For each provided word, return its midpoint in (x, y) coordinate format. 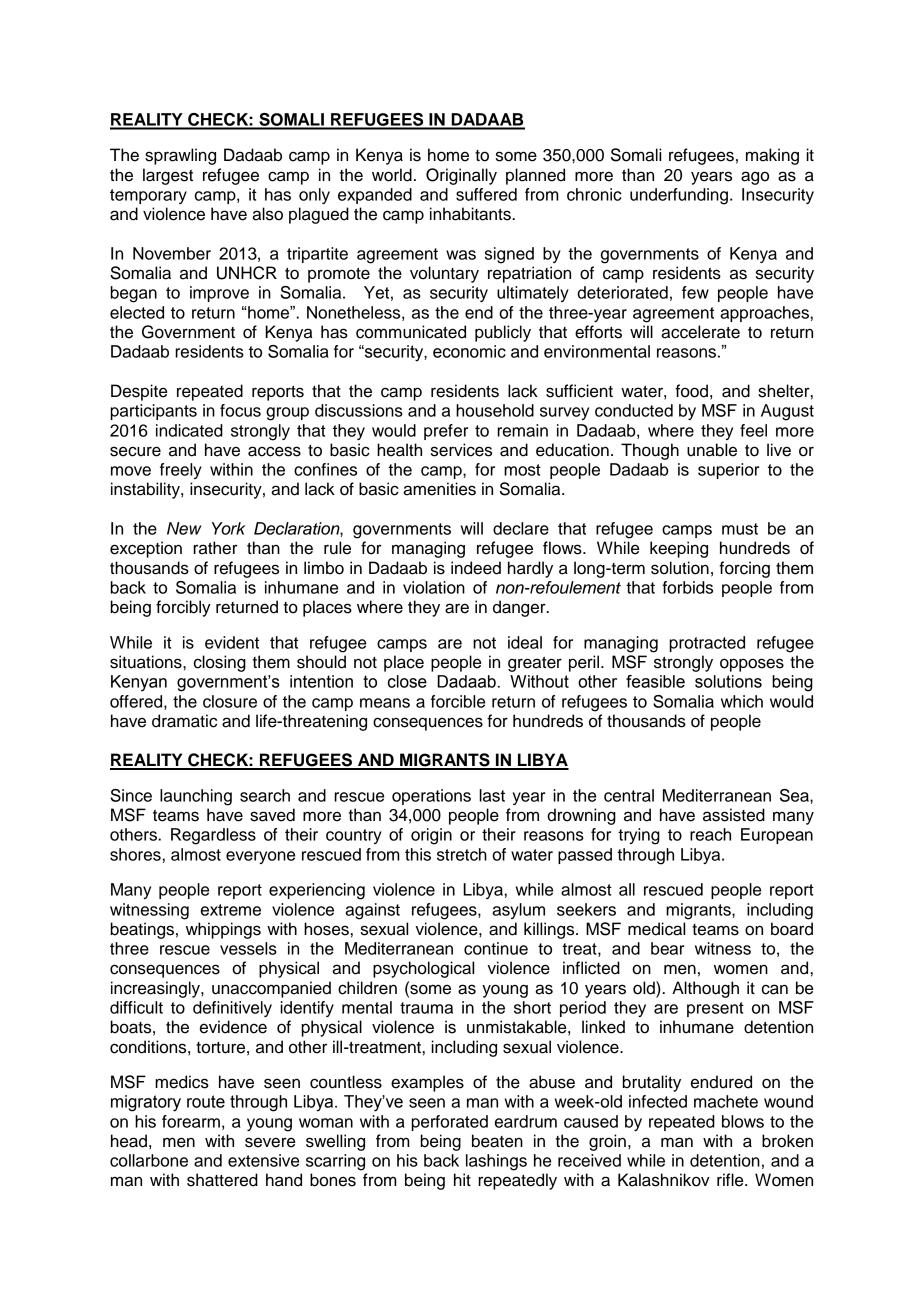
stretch (462, 854)
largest (168, 176)
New (184, 528)
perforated (449, 1123)
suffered (486, 194)
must (740, 529)
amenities (439, 489)
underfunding (679, 196)
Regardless (213, 836)
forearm (191, 1121)
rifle (731, 1180)
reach (710, 834)
